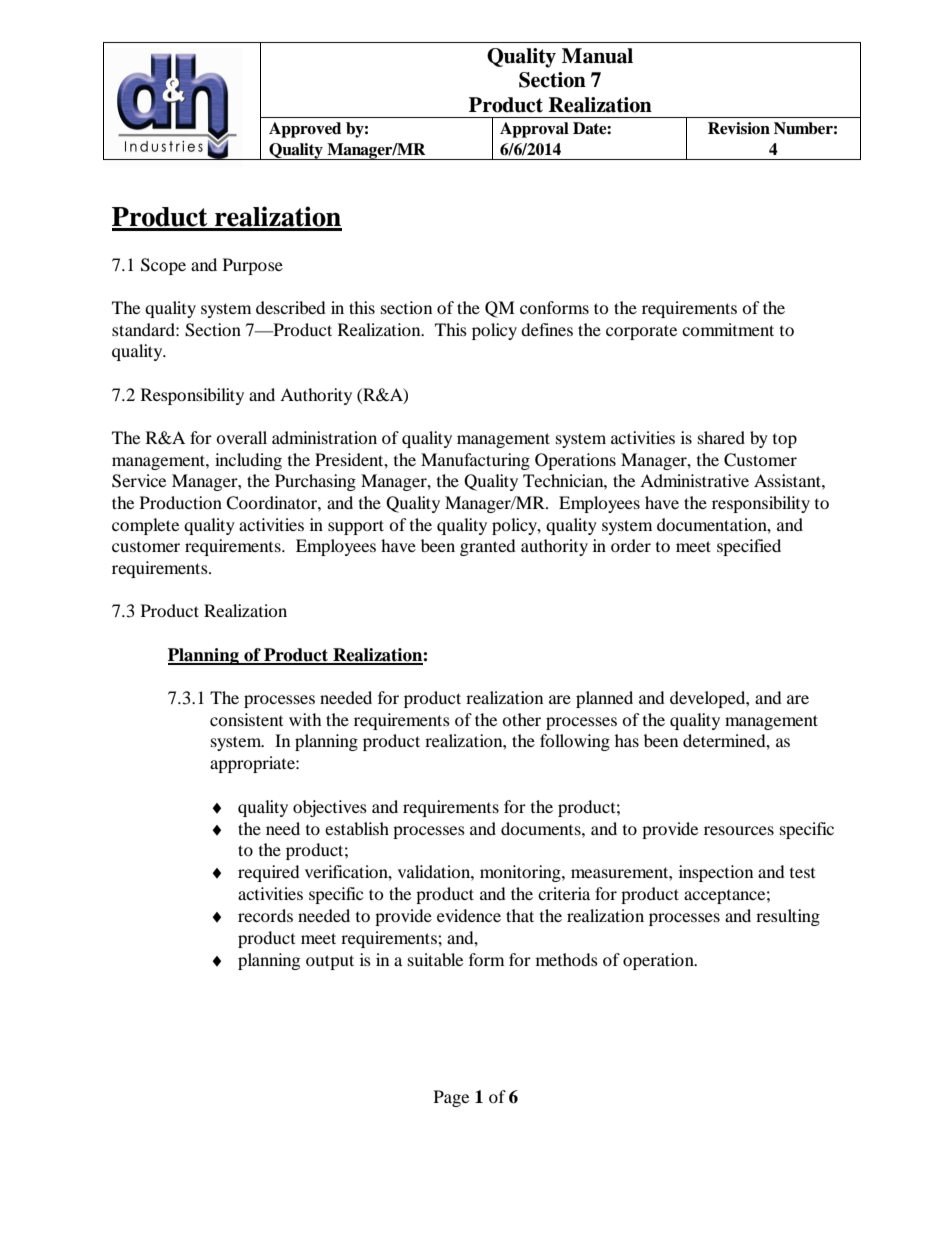 This screenshot has width=952, height=1233. I want to click on shared, so click(721, 437).
